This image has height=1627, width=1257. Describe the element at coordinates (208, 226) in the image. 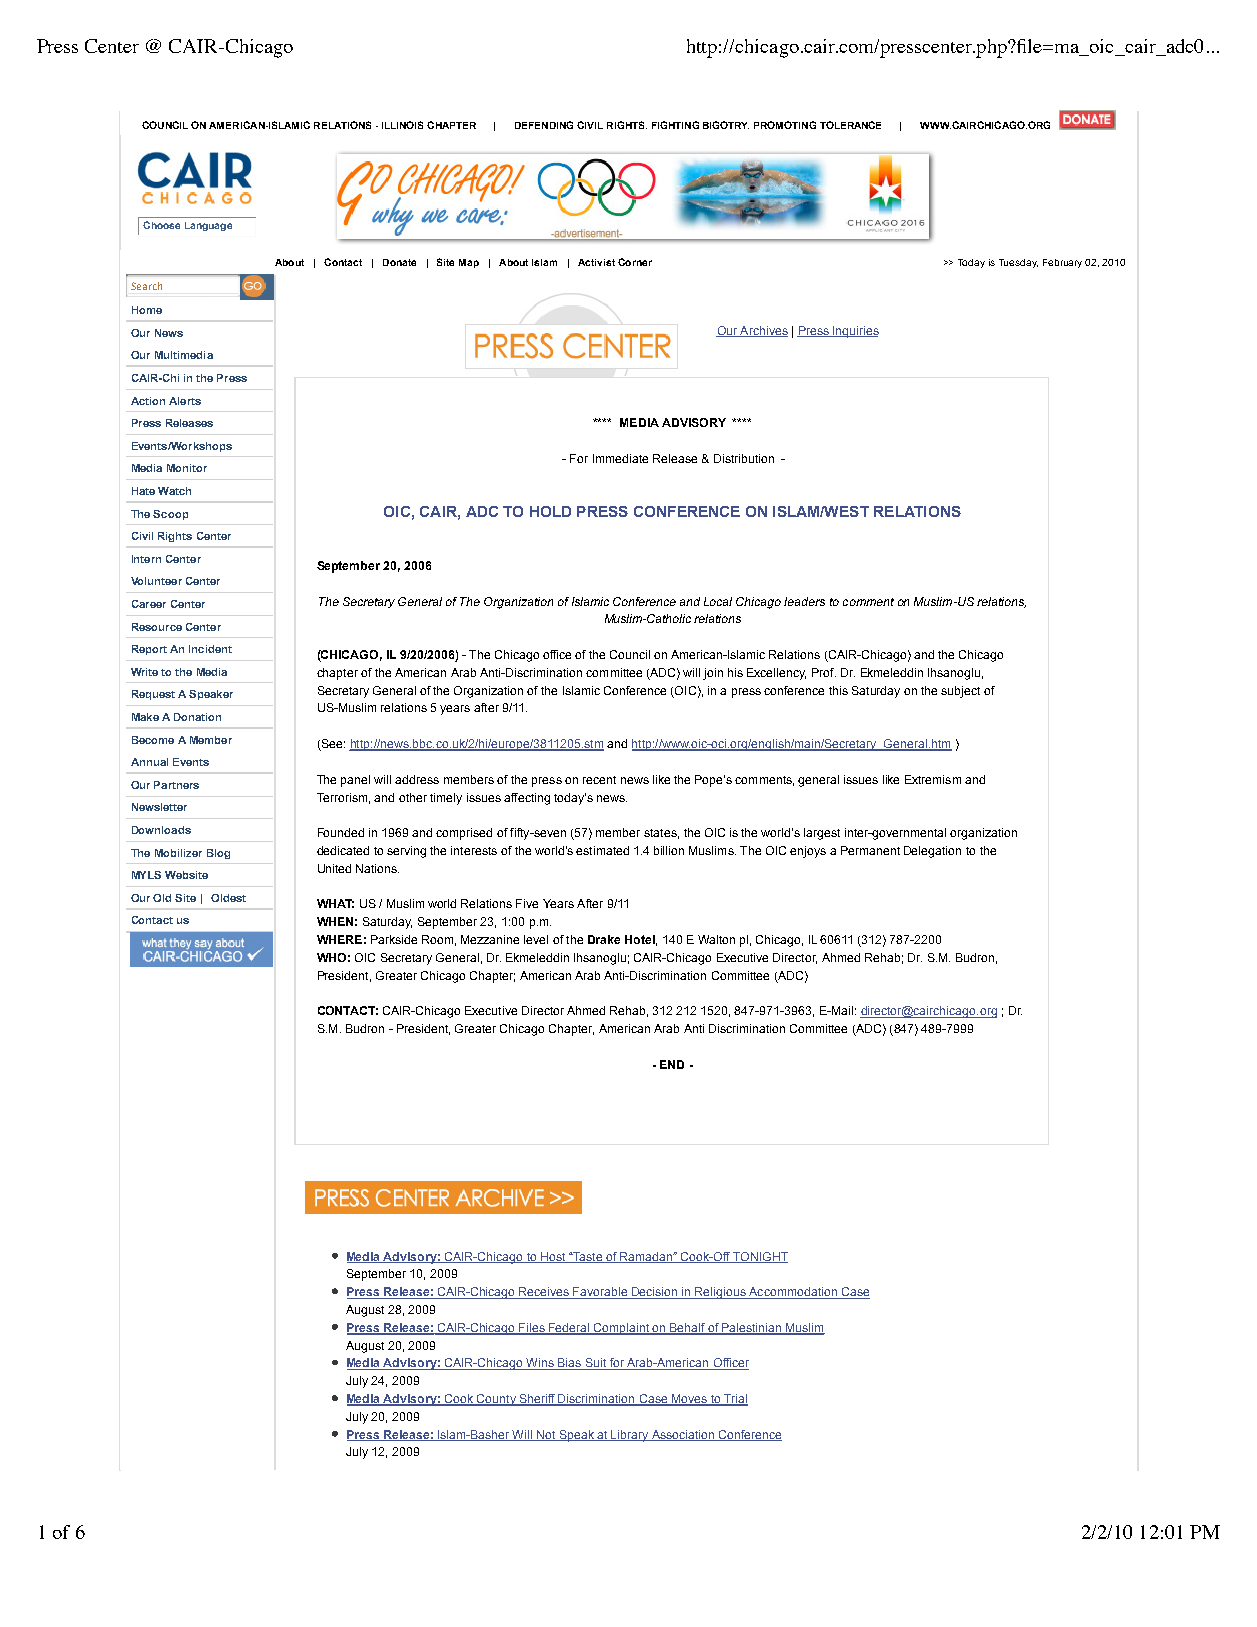

I see `Language` at that location.
